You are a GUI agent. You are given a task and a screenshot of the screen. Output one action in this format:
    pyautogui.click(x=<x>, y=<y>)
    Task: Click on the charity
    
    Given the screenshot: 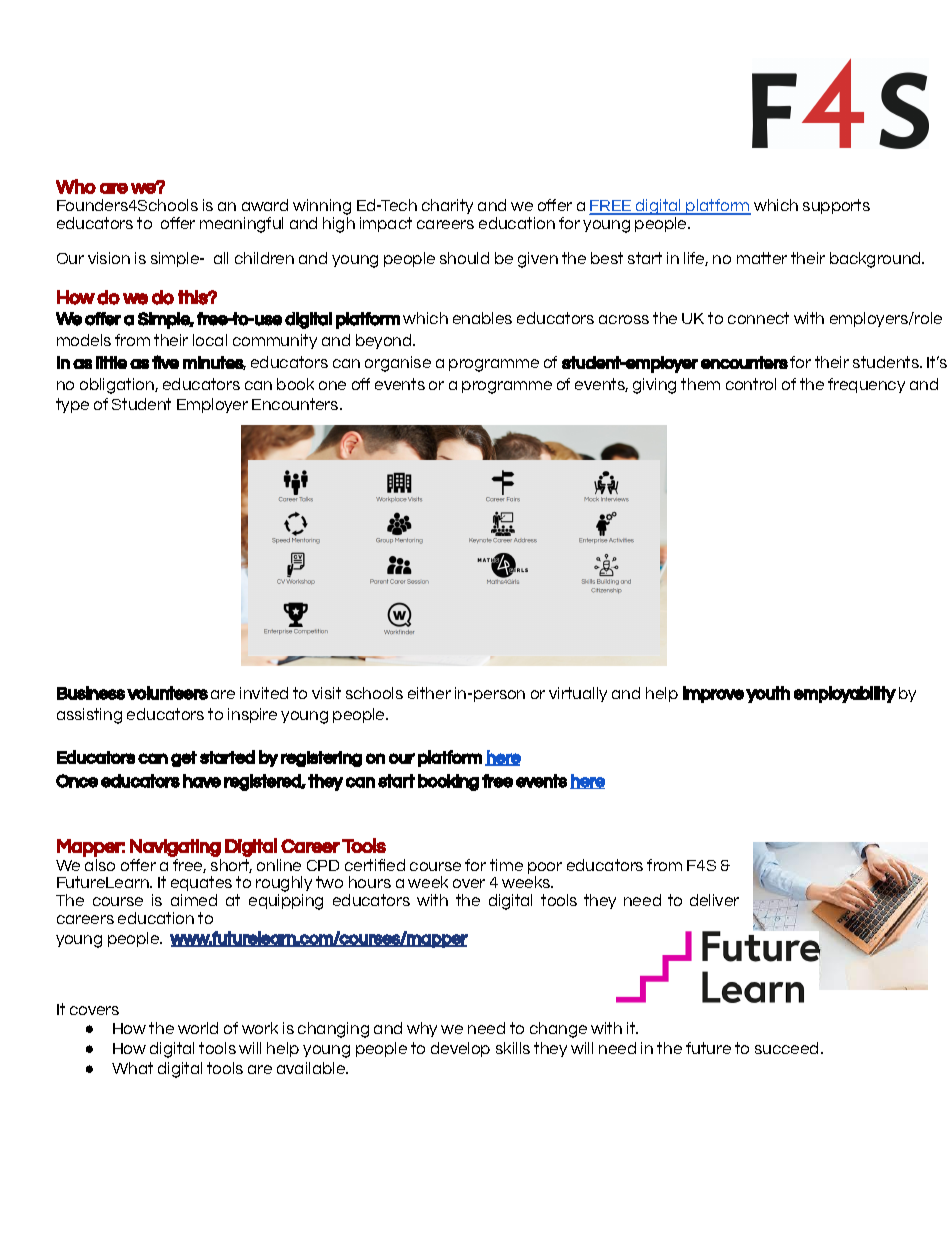 What is the action you would take?
    pyautogui.click(x=447, y=206)
